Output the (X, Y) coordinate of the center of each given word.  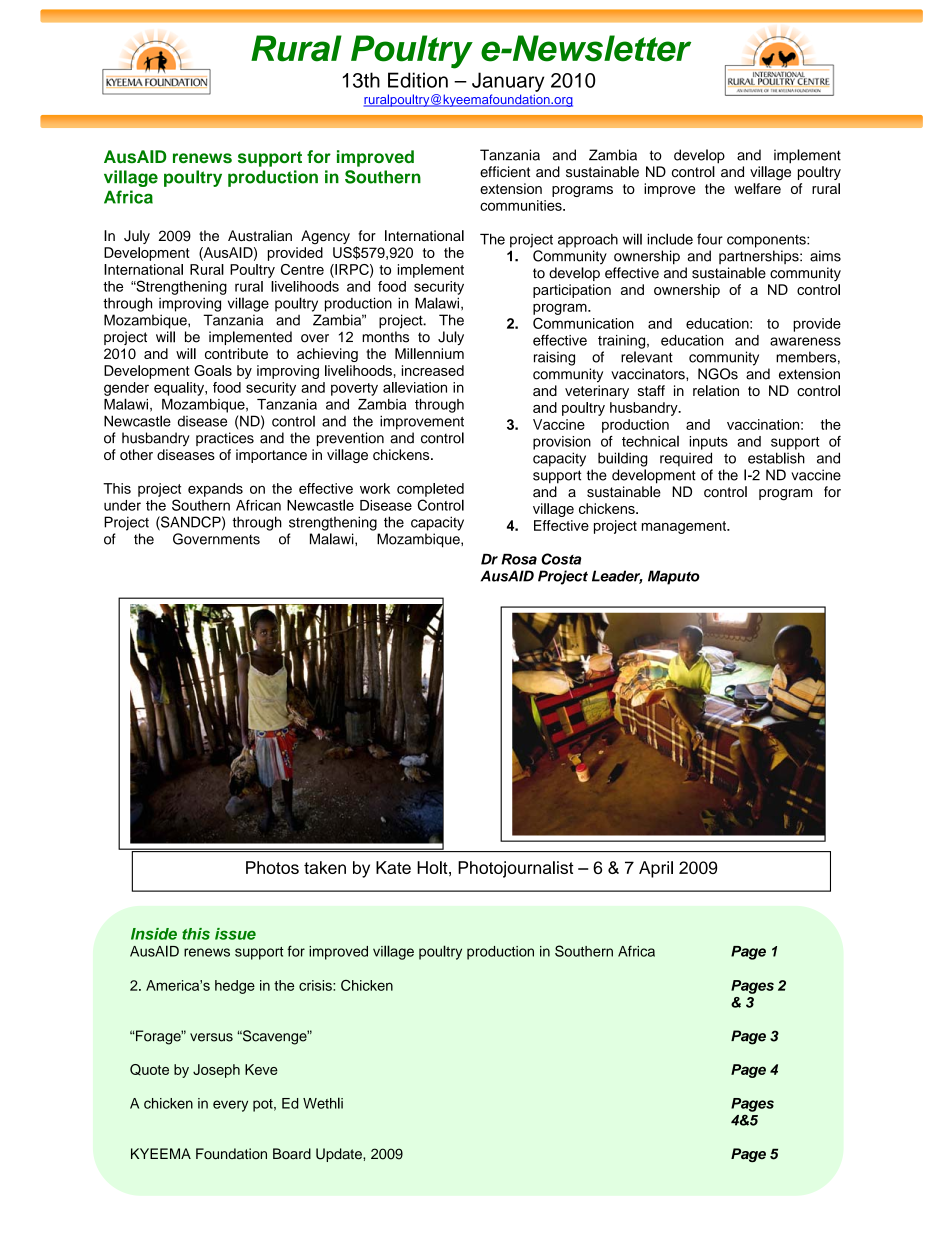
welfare (757, 188)
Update (340, 1155)
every (230, 1106)
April (656, 869)
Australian (260, 236)
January (508, 82)
